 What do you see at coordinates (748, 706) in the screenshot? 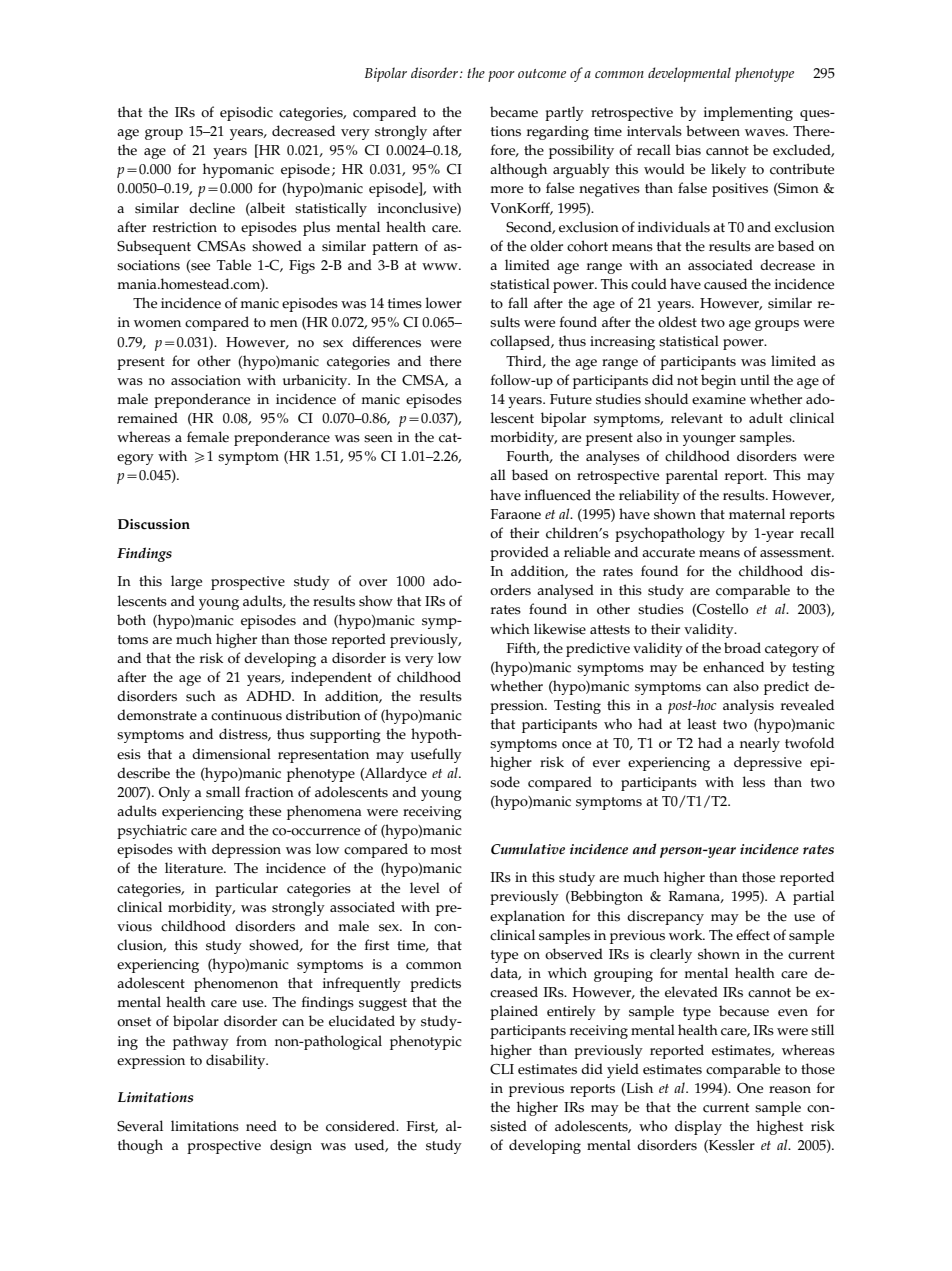
I see `analysis` at bounding box center [748, 706].
